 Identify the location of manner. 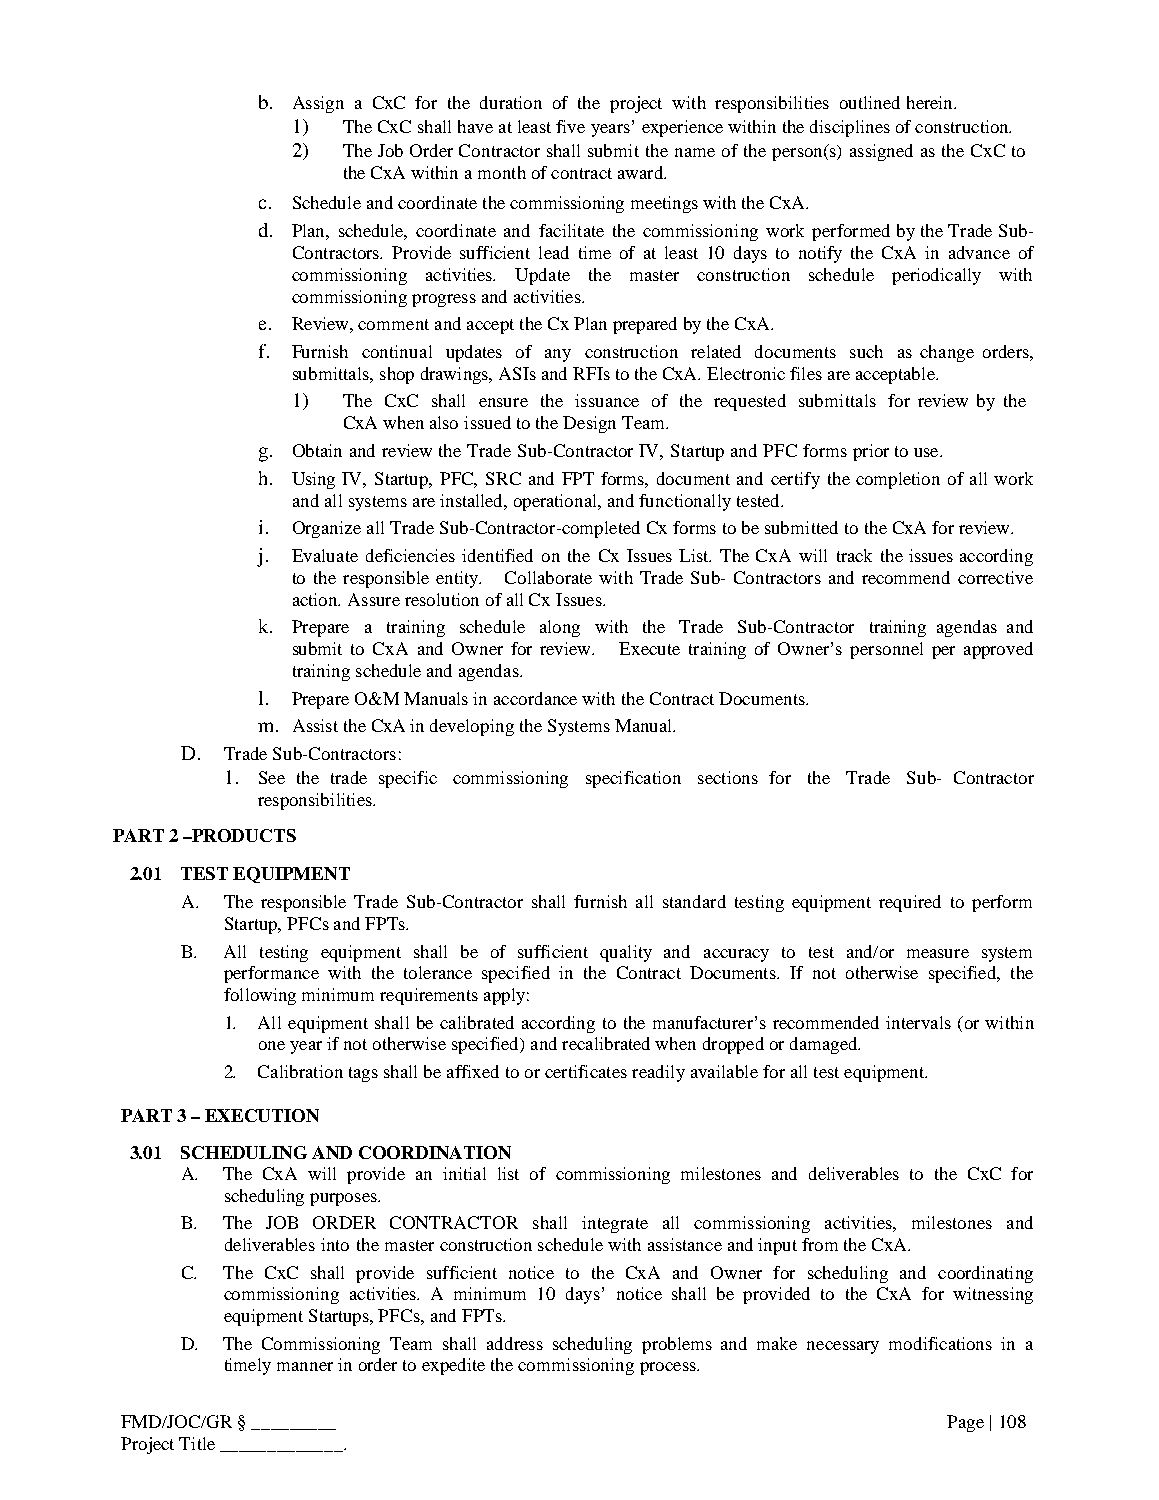
(305, 1366).
